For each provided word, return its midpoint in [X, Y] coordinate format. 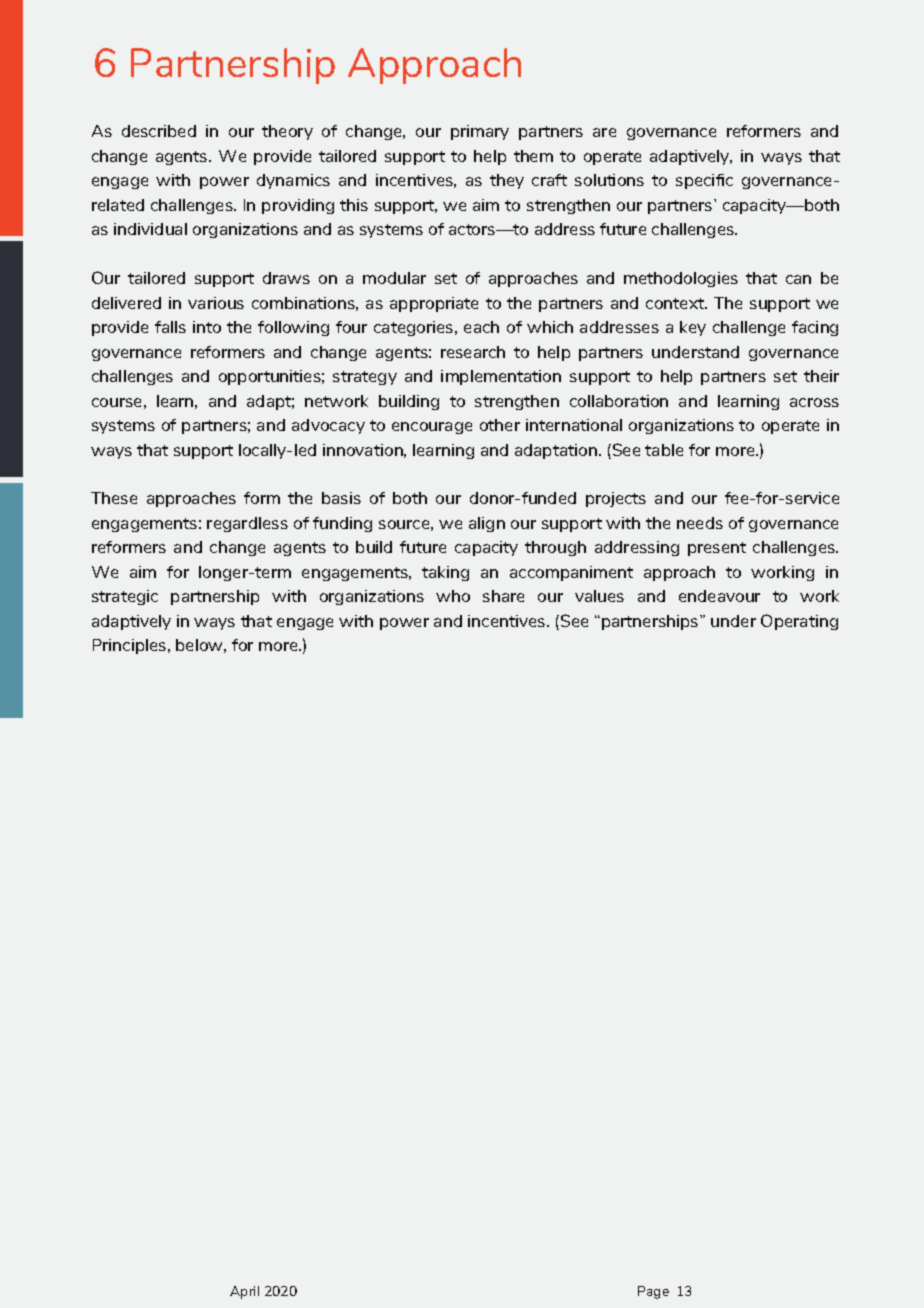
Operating [799, 622]
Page [653, 1292]
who [453, 596]
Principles [131, 646]
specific [704, 181]
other [500, 425]
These [114, 498]
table [664, 450]
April [244, 1292]
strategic [125, 597]
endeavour [719, 596]
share [503, 596]
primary [480, 132]
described [159, 131]
